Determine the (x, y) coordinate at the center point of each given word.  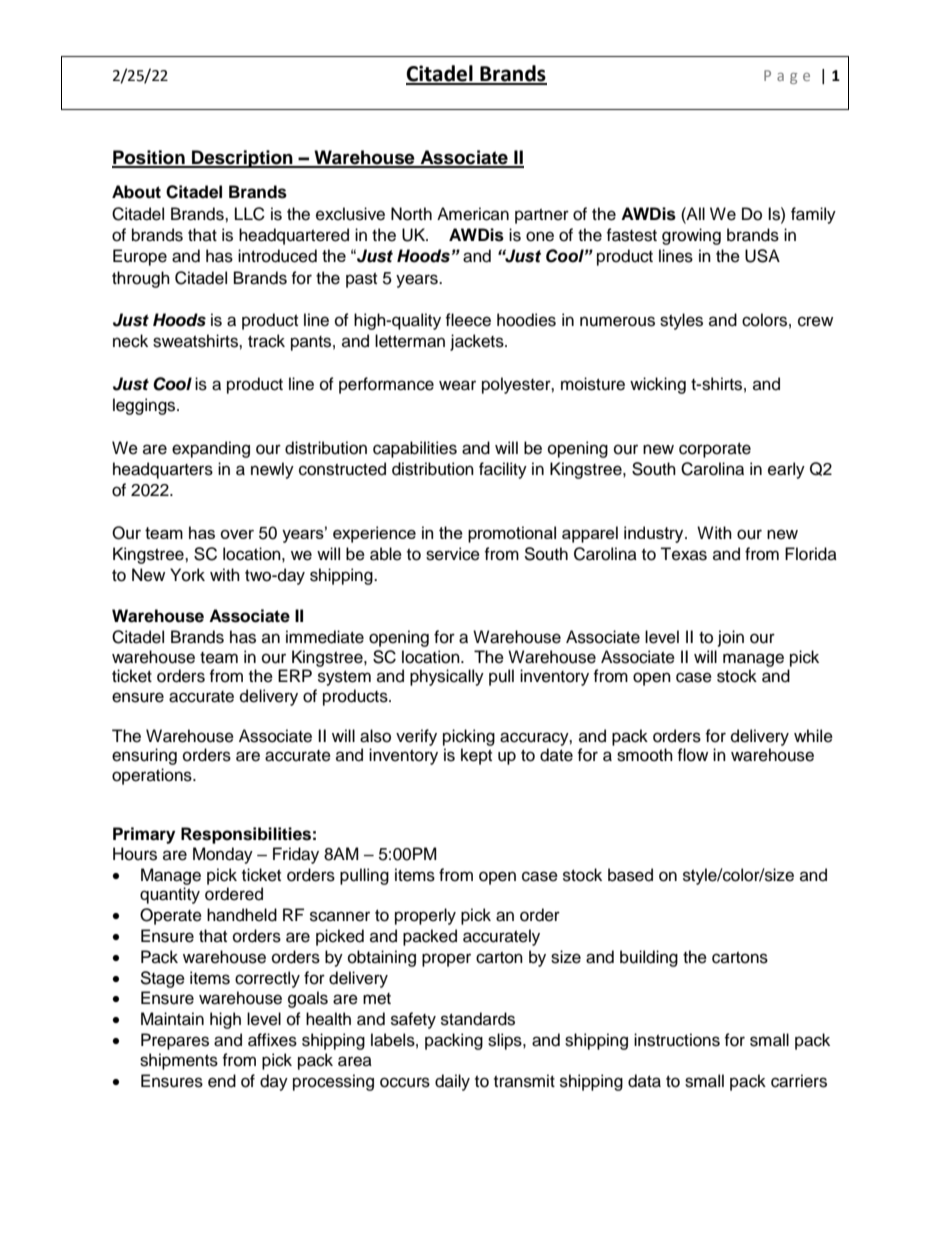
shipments (179, 1061)
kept (476, 756)
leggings (145, 406)
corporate (715, 450)
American (473, 214)
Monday (223, 855)
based (630, 875)
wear (457, 385)
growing (691, 236)
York (187, 575)
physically (447, 677)
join (731, 638)
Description (242, 159)
